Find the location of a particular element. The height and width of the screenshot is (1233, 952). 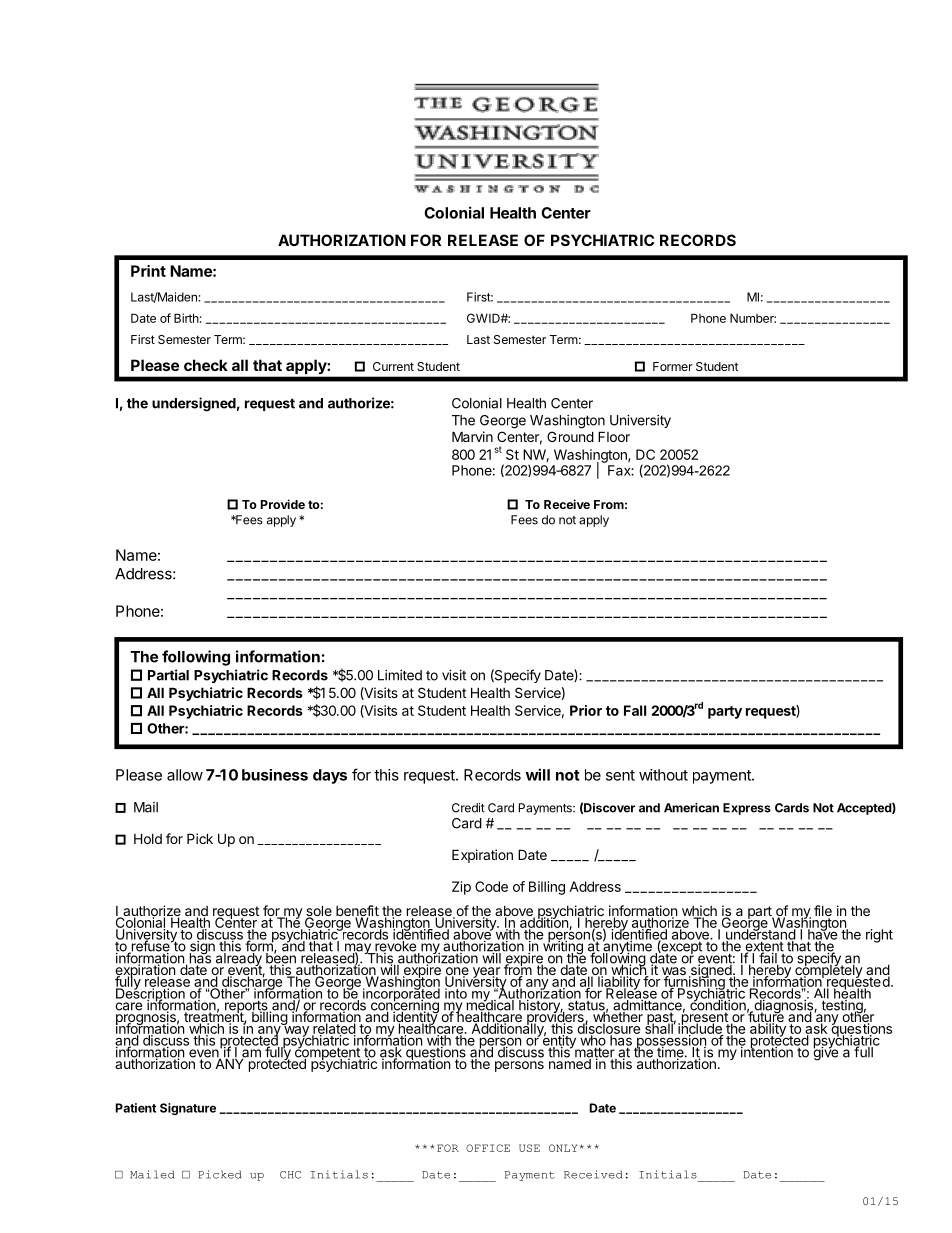

OFFICE is located at coordinates (488, 1148).
